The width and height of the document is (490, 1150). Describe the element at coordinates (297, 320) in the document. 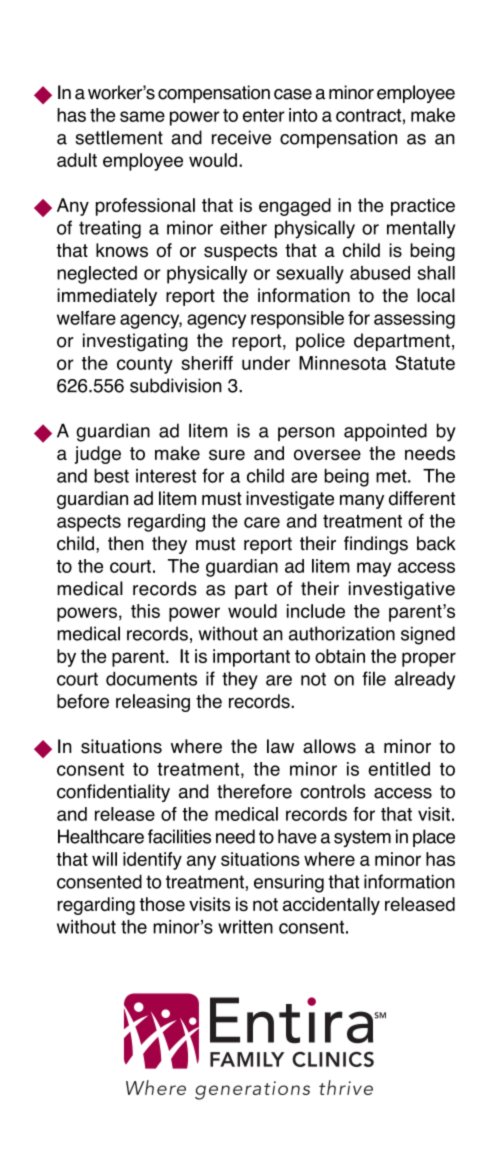

I see `responsible` at that location.
